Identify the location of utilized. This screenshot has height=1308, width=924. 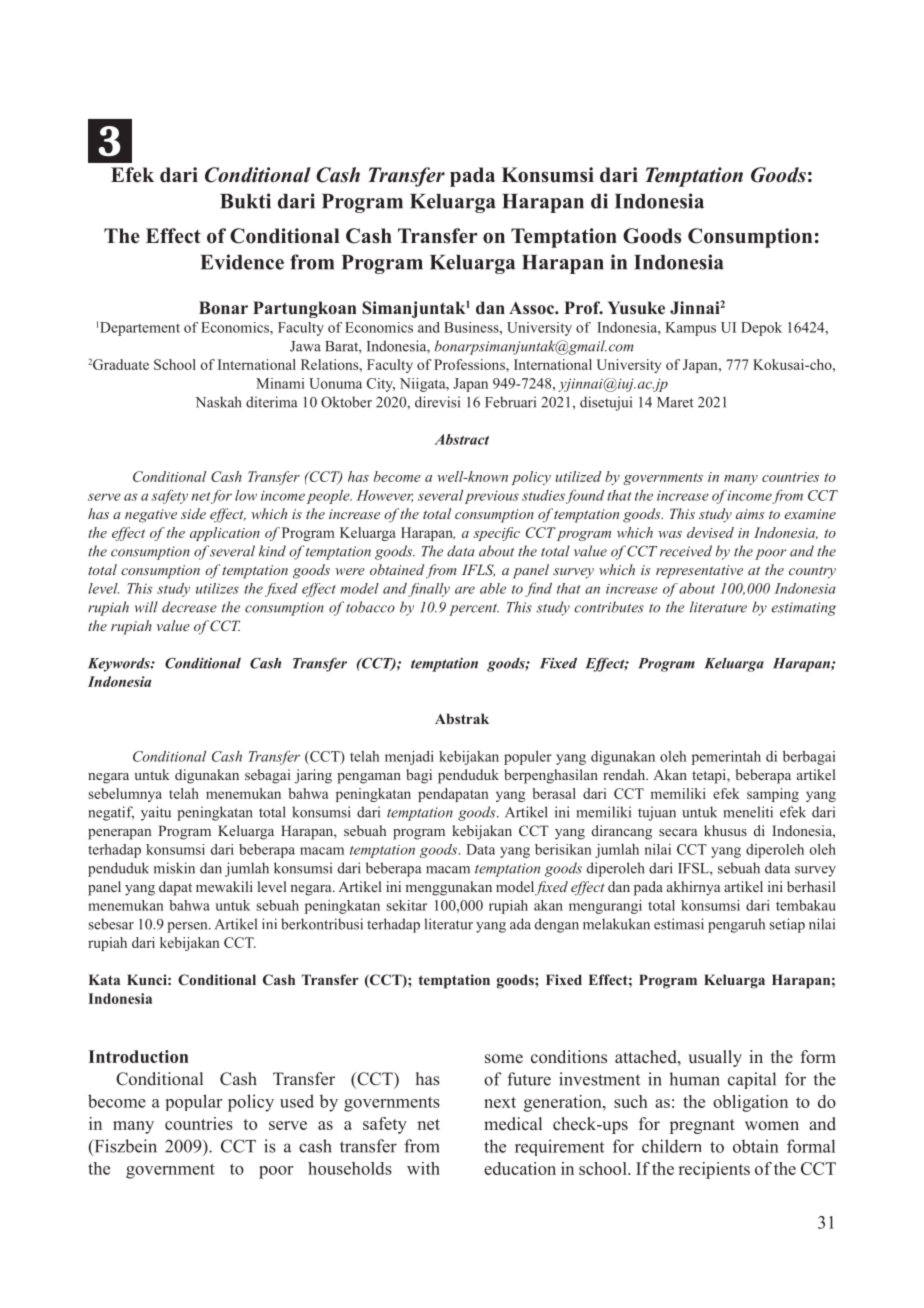
(578, 476).
